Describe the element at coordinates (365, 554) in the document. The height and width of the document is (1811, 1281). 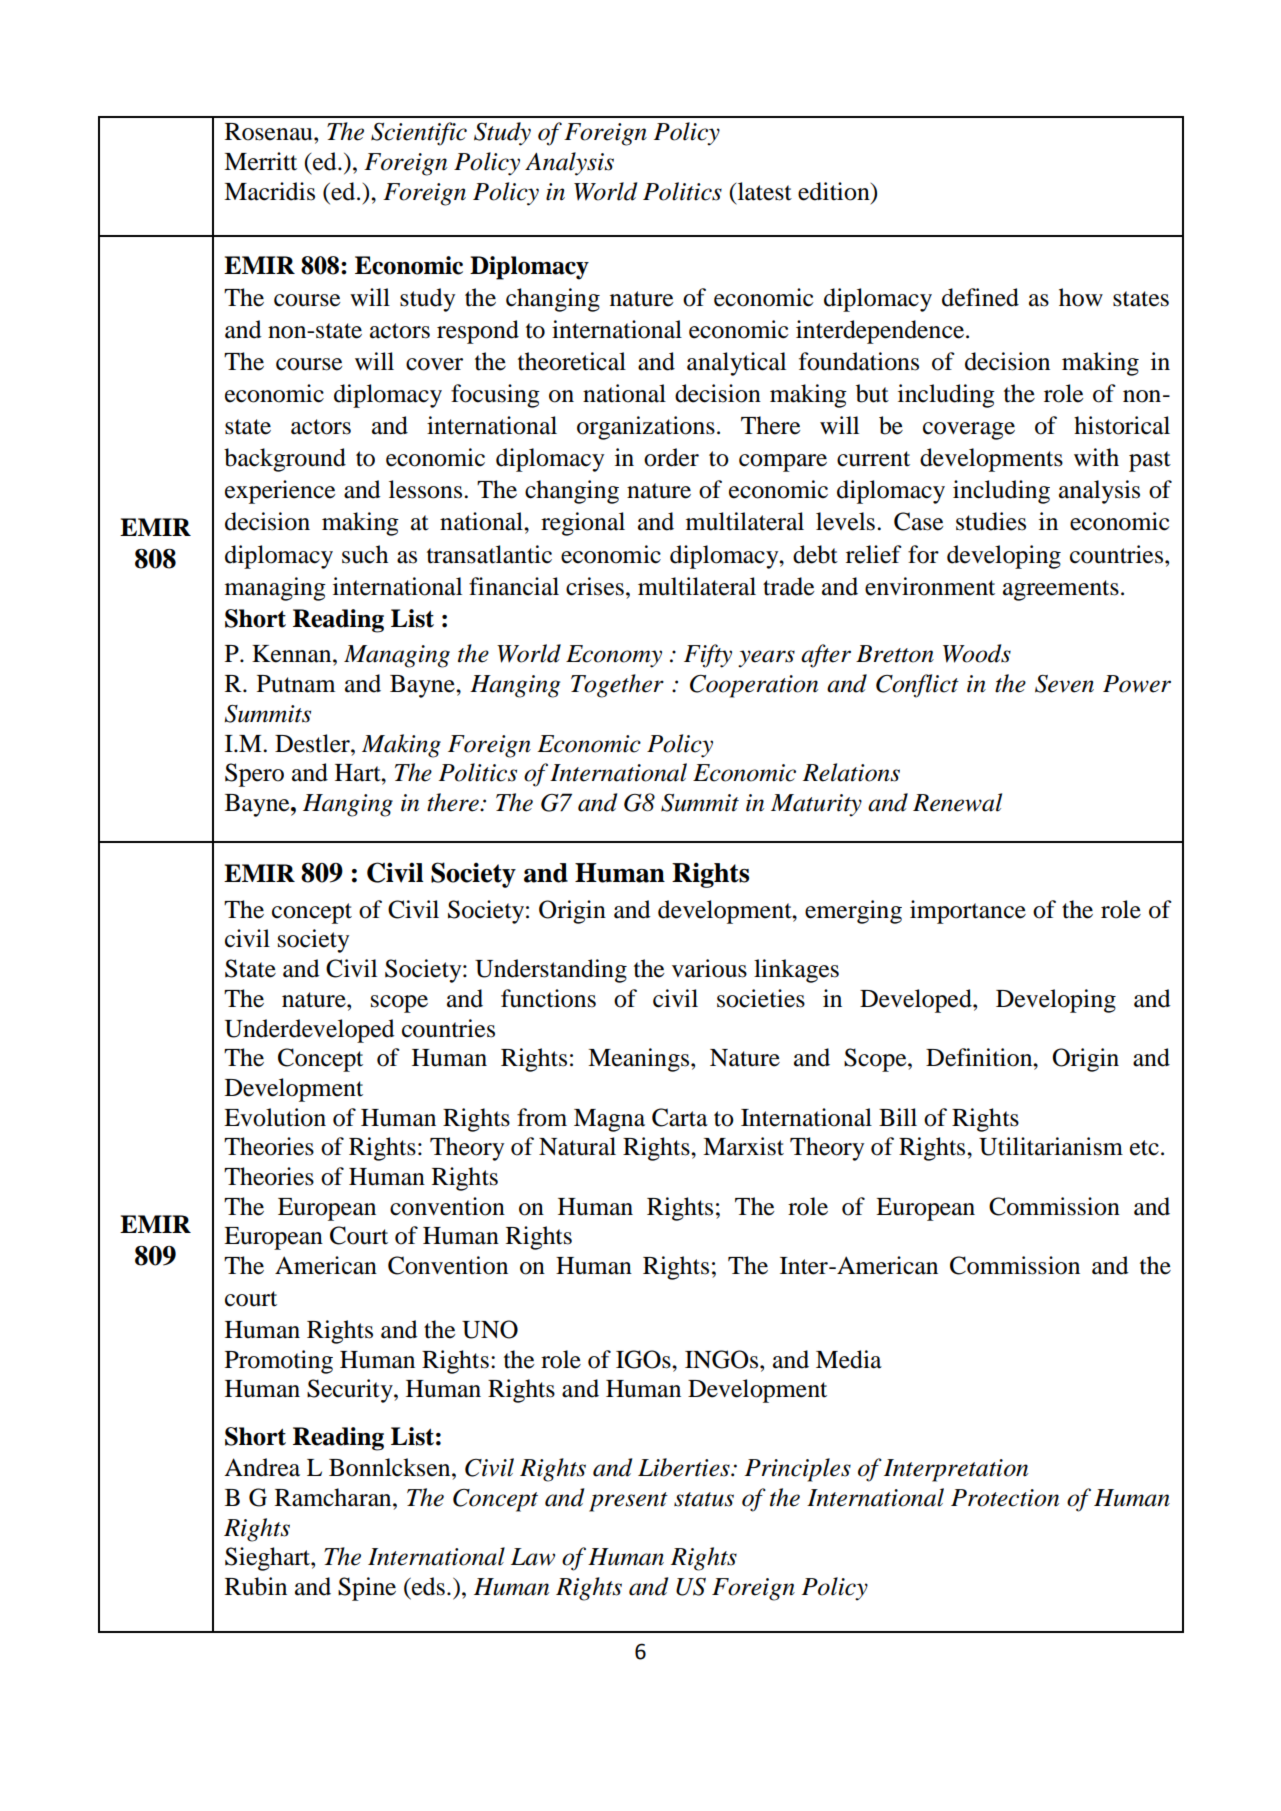
I see `such` at that location.
